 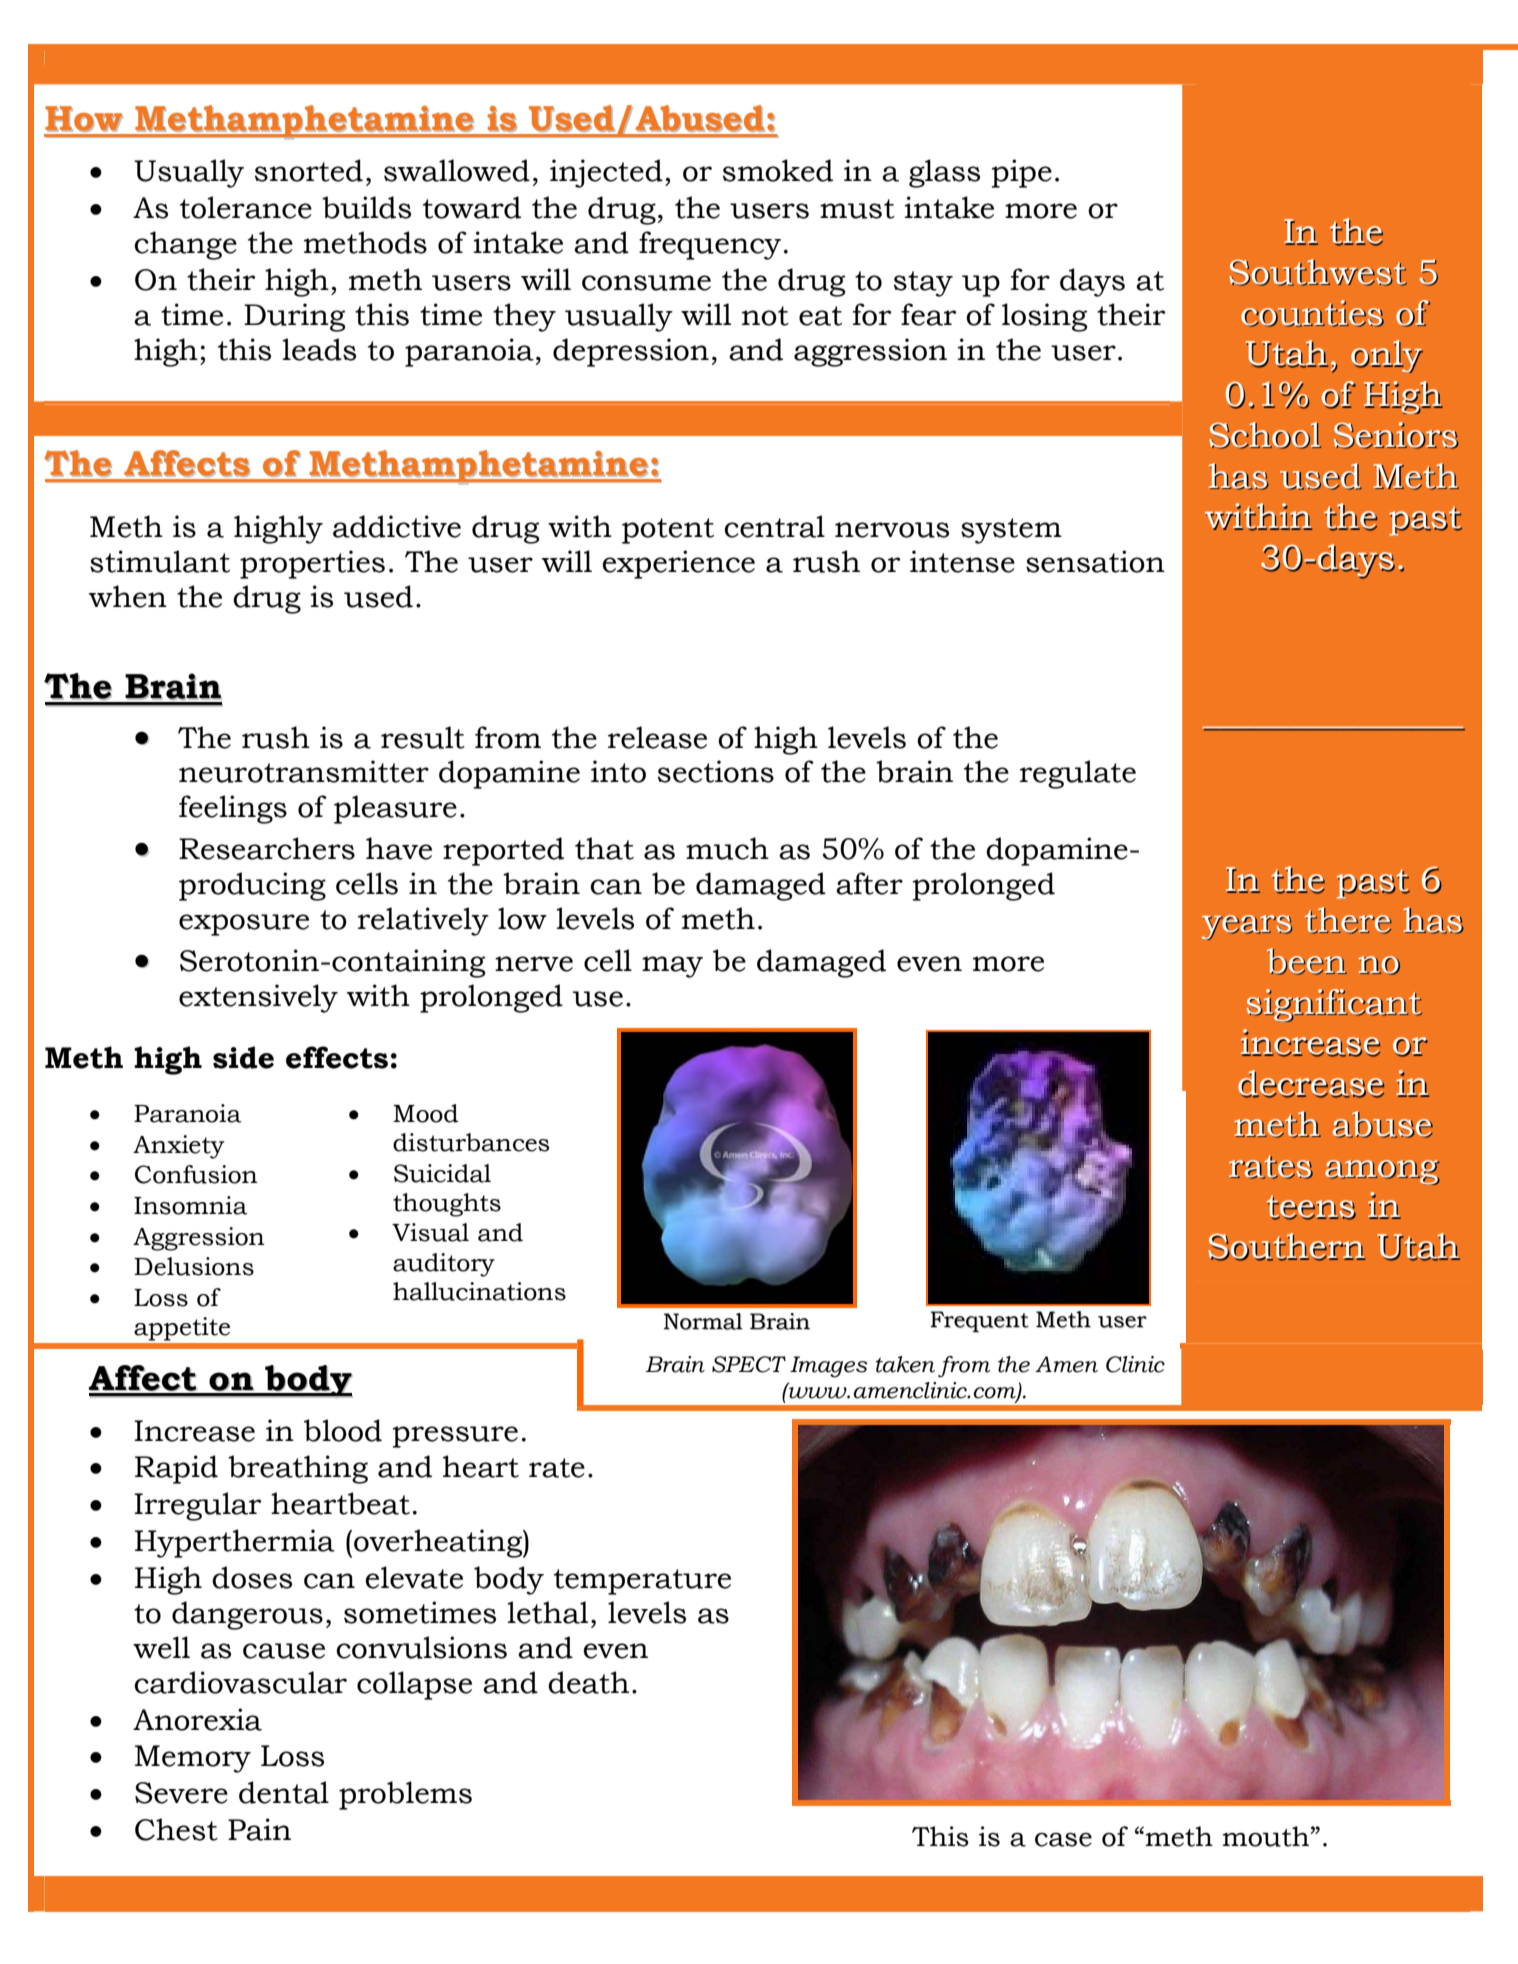 I want to click on that, so click(x=604, y=848).
